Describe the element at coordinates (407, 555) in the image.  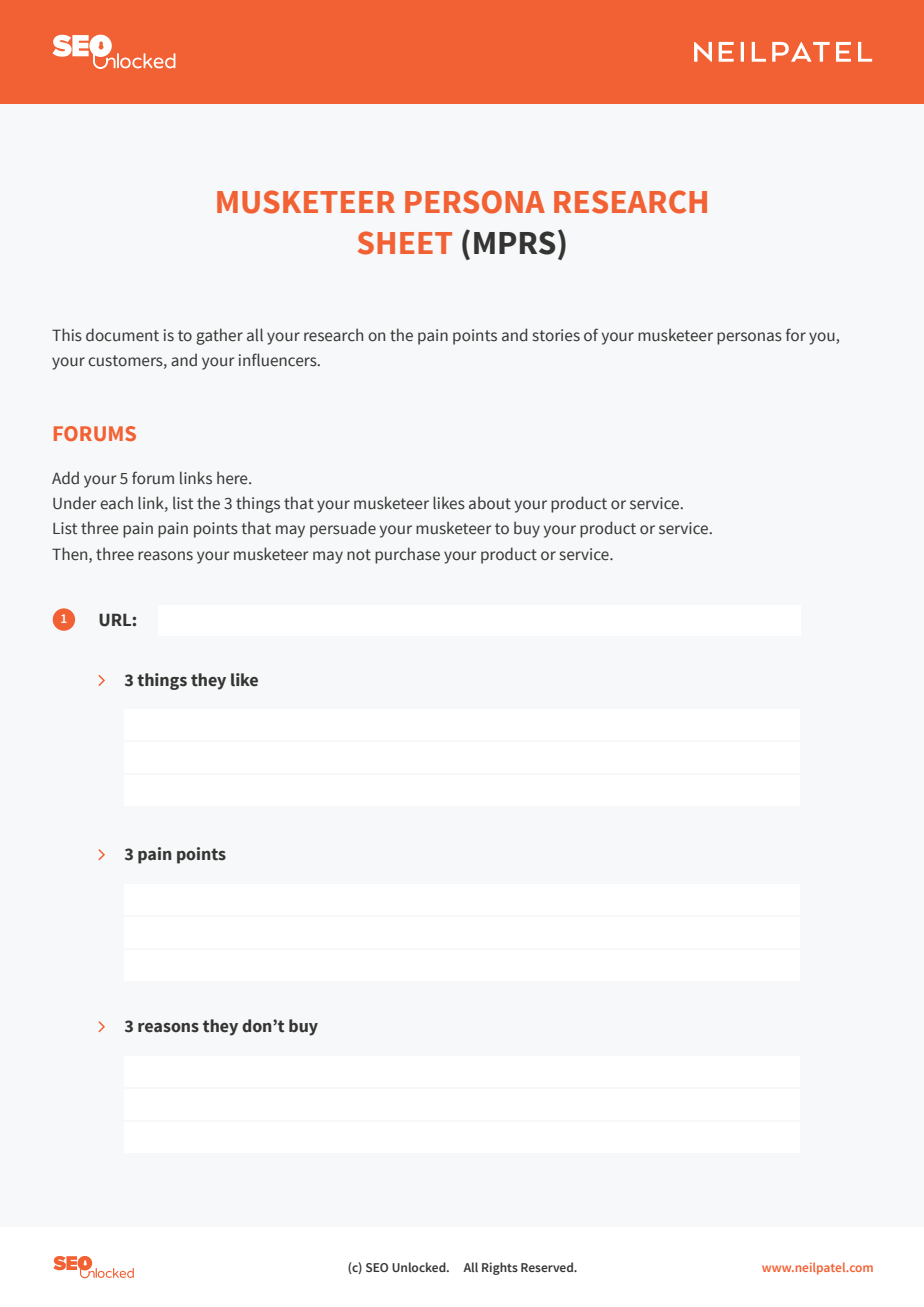
I see `purchase` at that location.
